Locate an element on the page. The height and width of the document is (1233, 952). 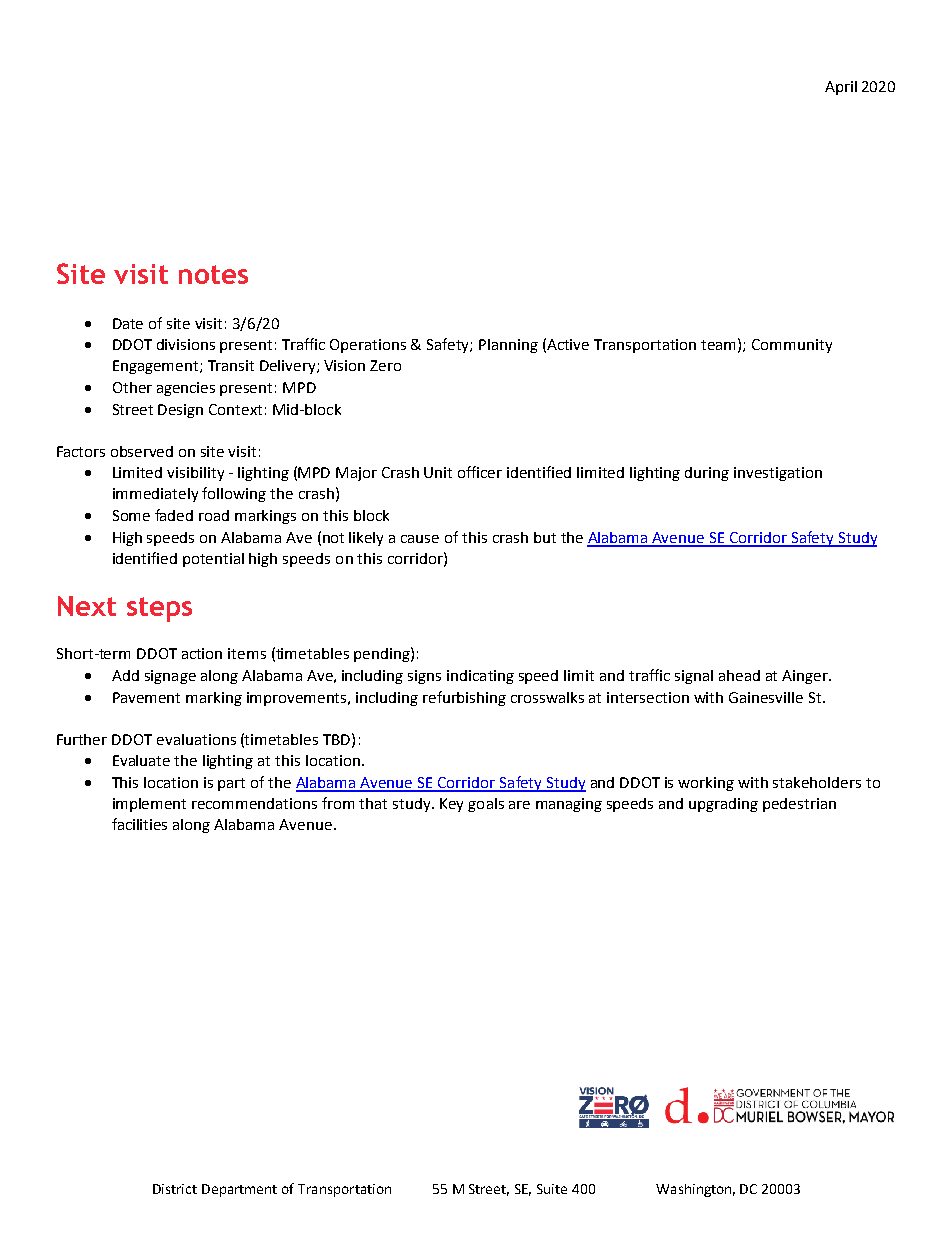
April is located at coordinates (841, 88).
